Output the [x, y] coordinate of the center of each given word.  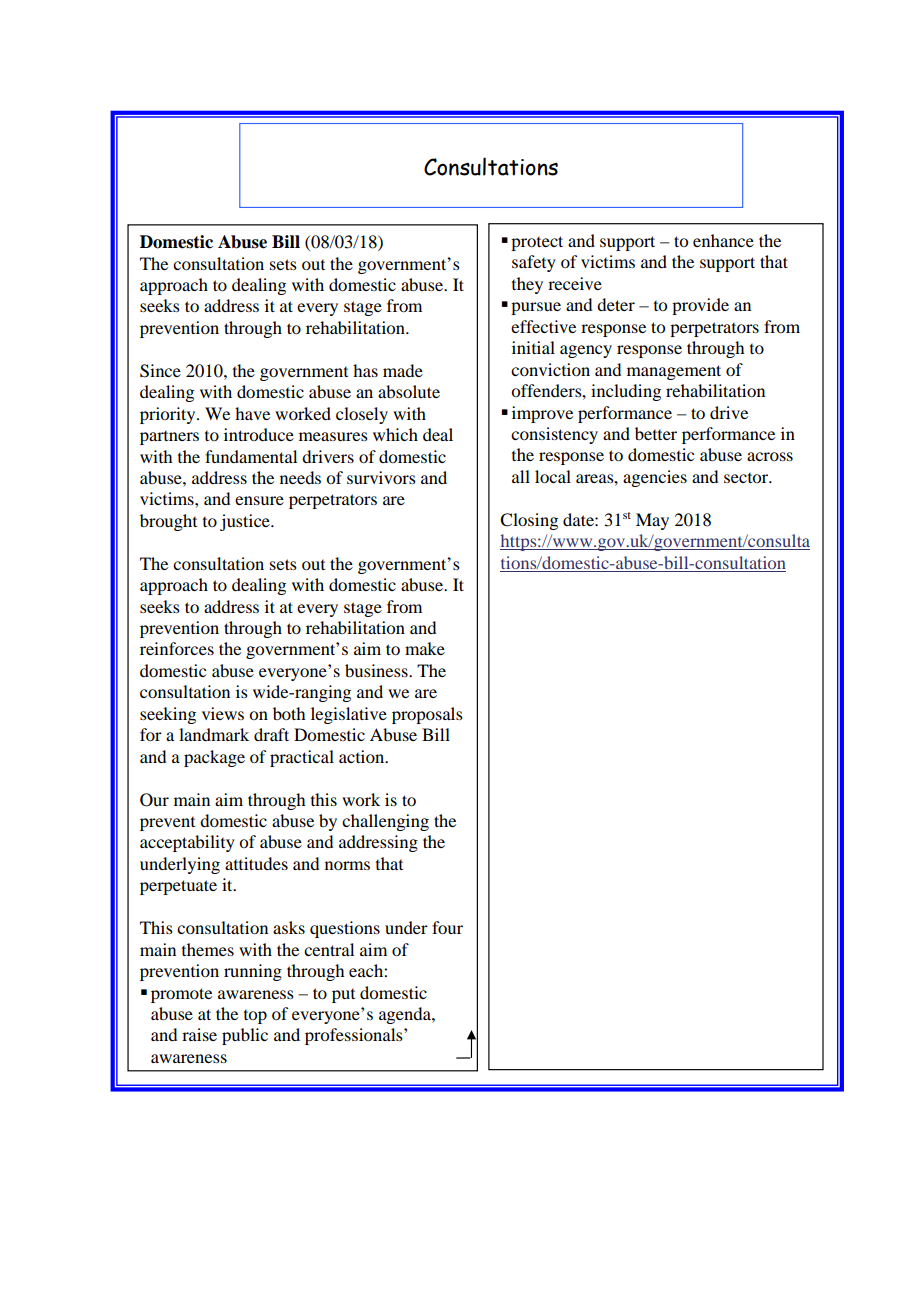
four [447, 927]
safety [534, 263]
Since [160, 371]
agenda [406, 1015]
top [255, 1017]
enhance [723, 240]
